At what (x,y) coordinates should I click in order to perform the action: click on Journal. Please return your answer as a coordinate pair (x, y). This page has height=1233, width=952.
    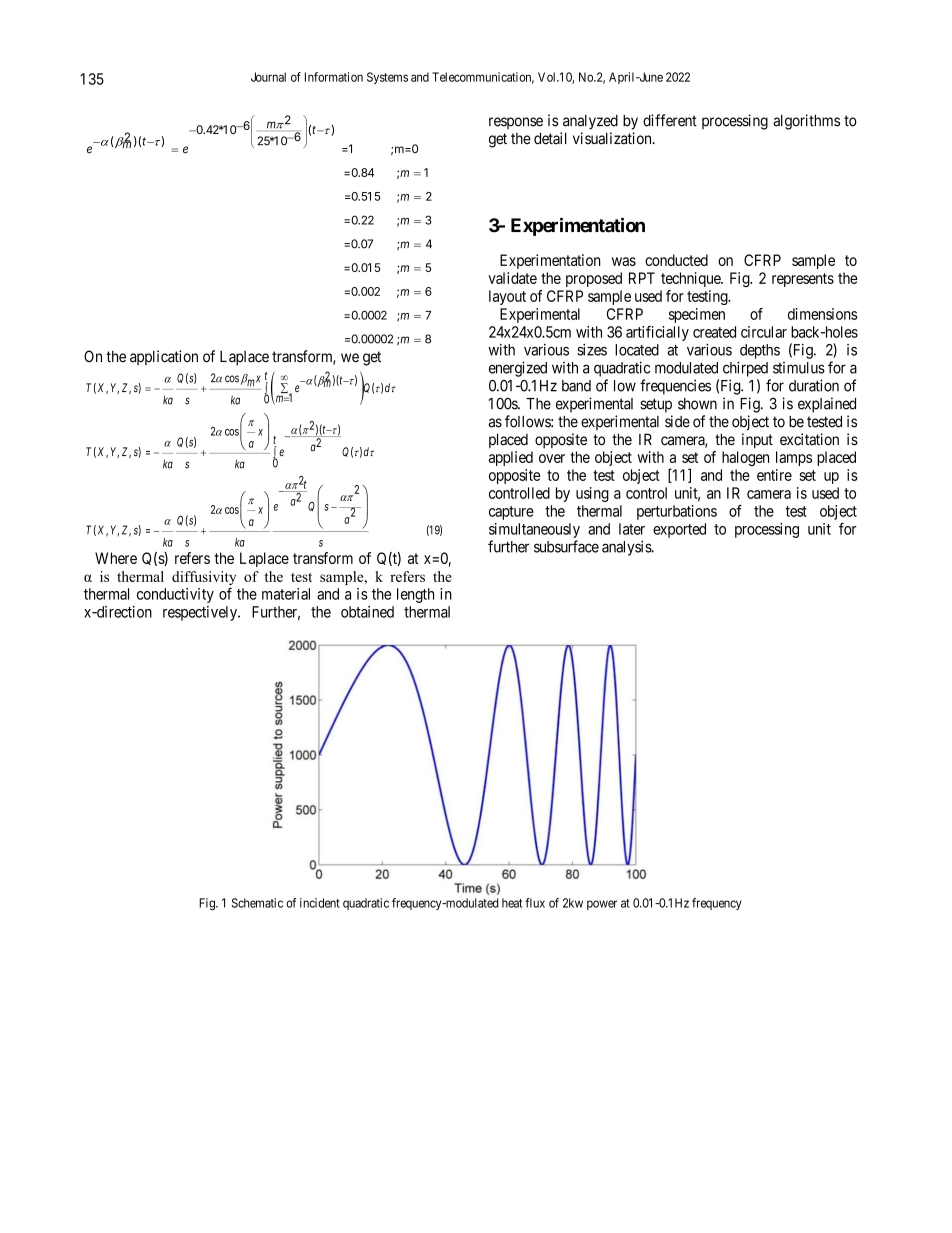
    Looking at the image, I should click on (268, 77).
